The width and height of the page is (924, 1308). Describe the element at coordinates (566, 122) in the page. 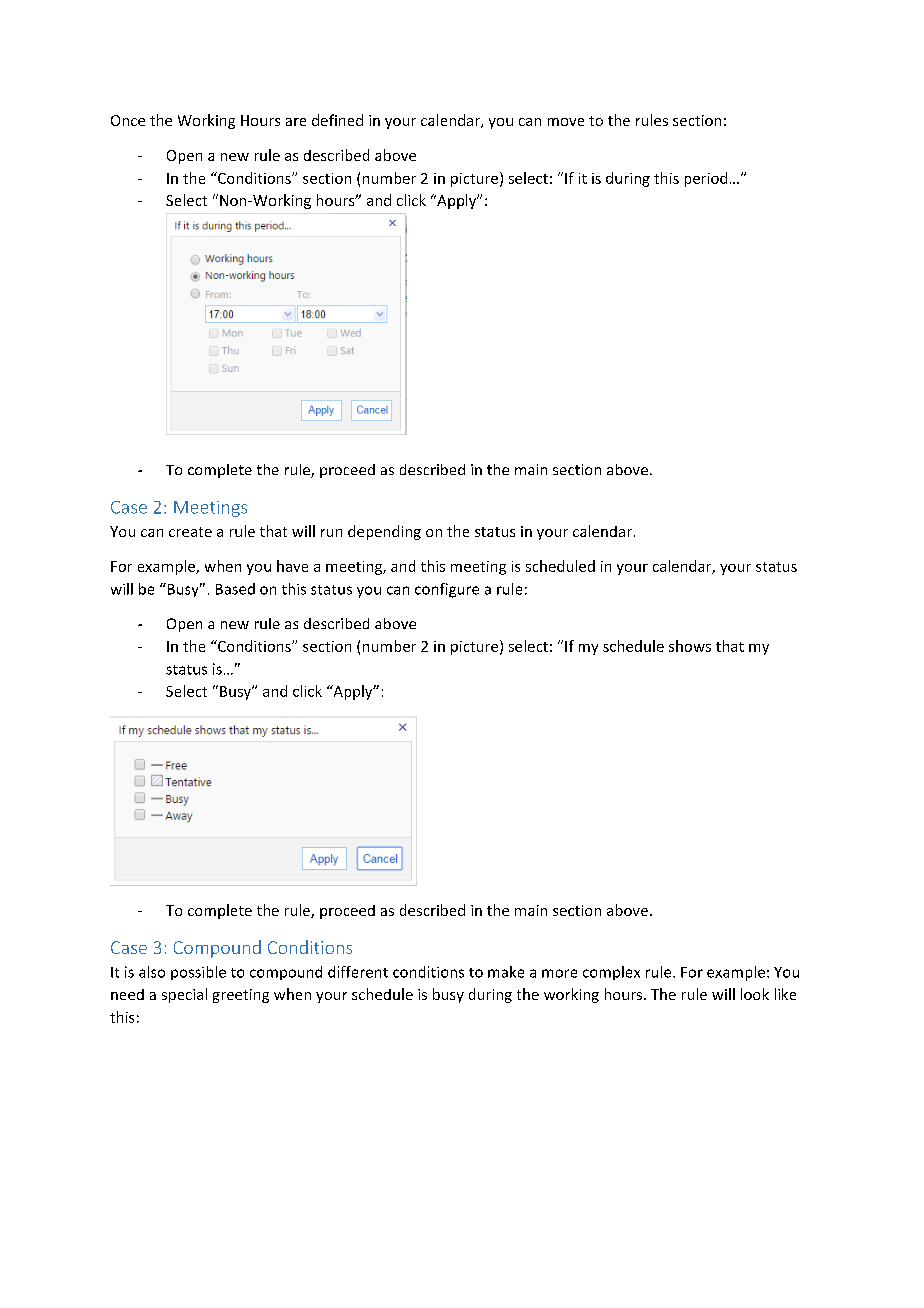

I see `move` at that location.
